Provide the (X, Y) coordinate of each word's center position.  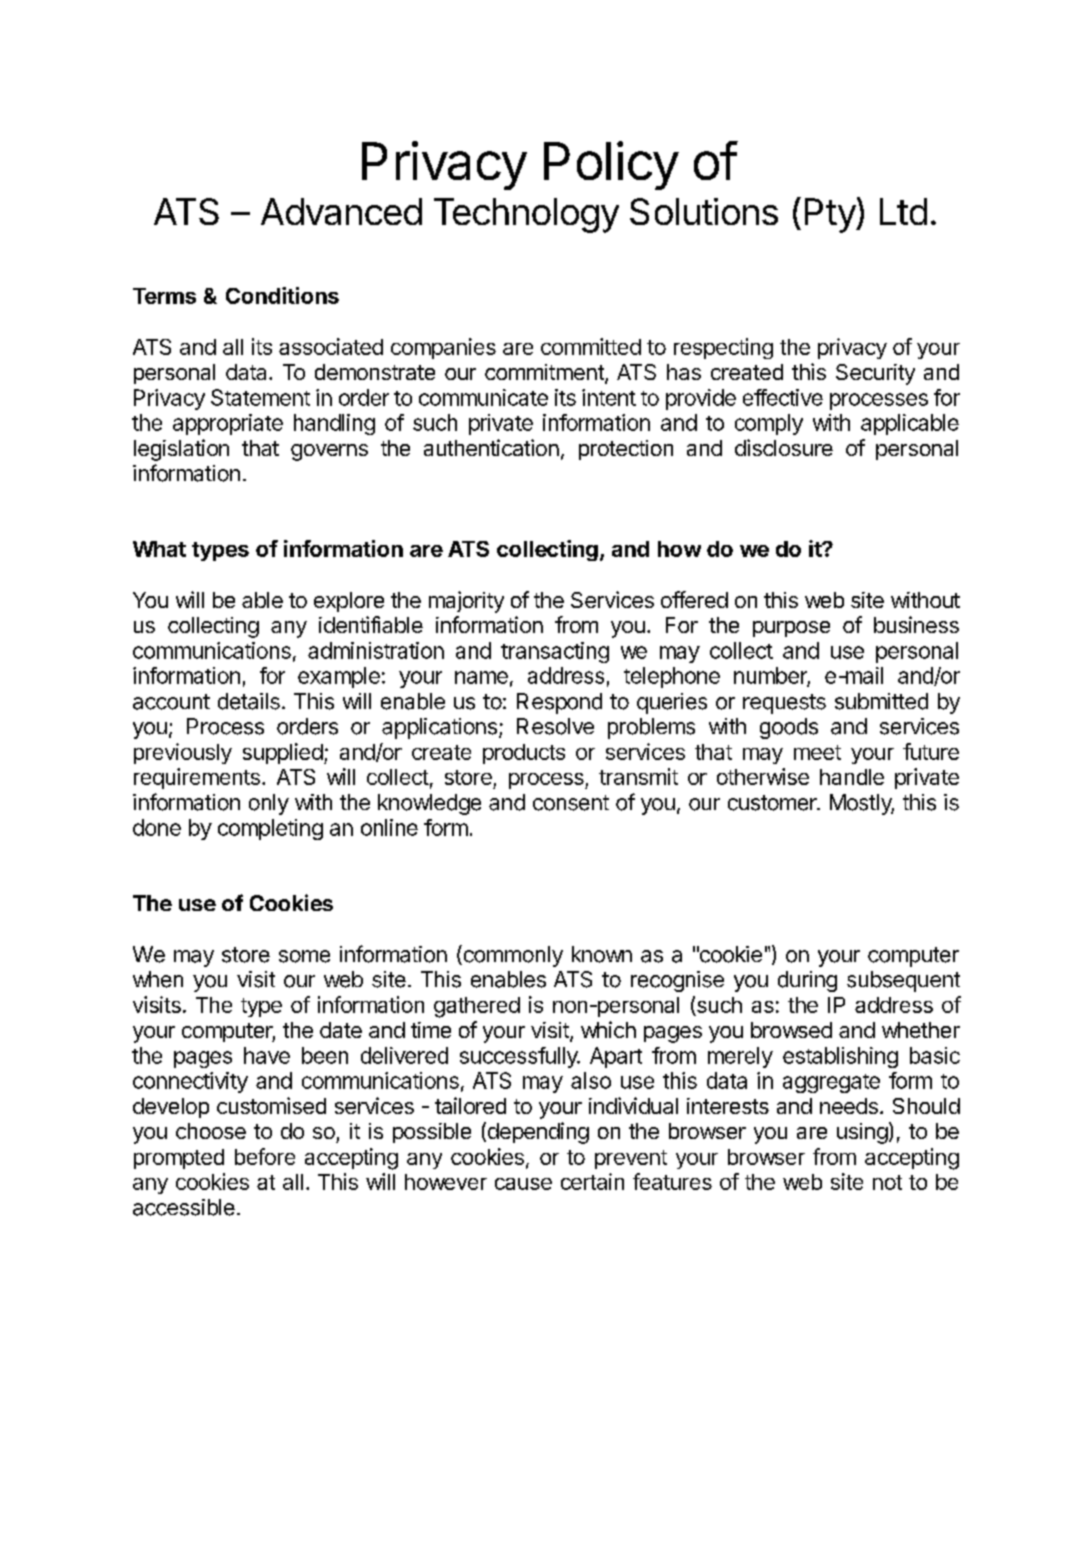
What (159, 549)
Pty (831, 215)
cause (523, 1184)
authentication (491, 447)
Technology (526, 215)
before (265, 1156)
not (887, 1182)
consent (571, 803)
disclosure (784, 447)
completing (270, 829)
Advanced (341, 211)
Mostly (862, 804)
